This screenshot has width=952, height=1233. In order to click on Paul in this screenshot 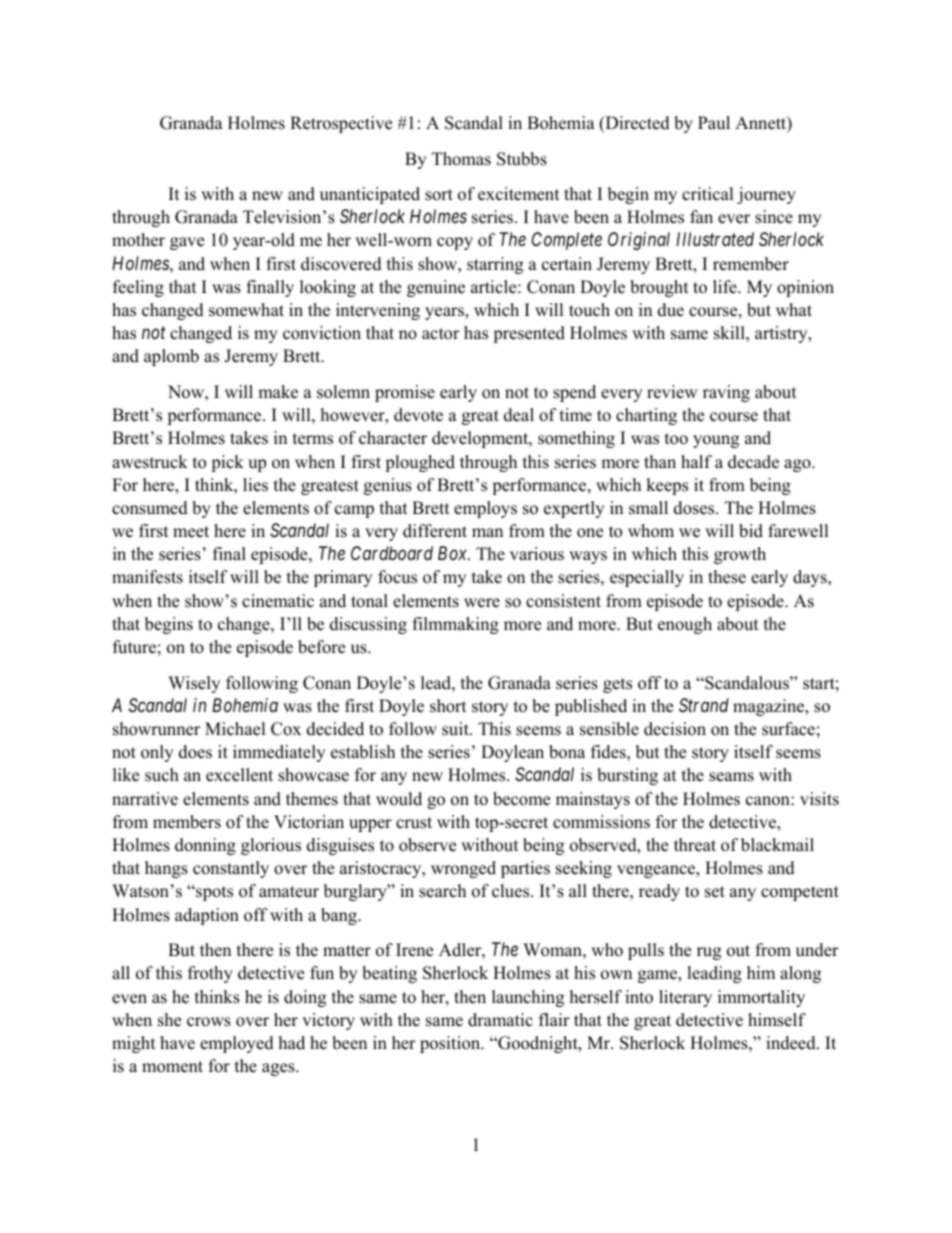, I will do `click(714, 123)`.
